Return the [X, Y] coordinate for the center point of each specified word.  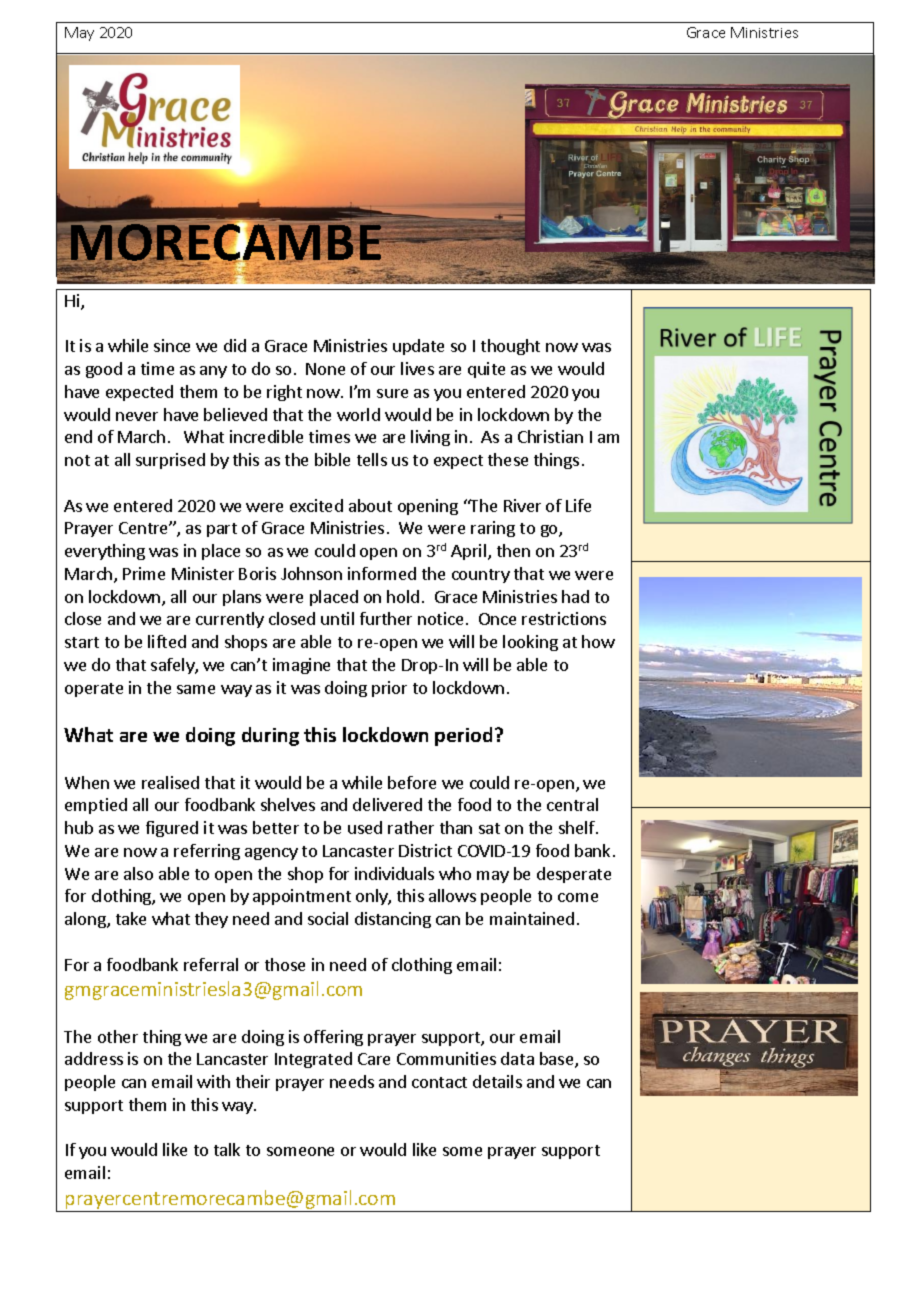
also [138, 873]
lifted [167, 641]
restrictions [564, 618]
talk [227, 1149]
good [104, 370]
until [337, 618]
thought [510, 347]
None [325, 369]
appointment [302, 897]
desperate [574, 875]
